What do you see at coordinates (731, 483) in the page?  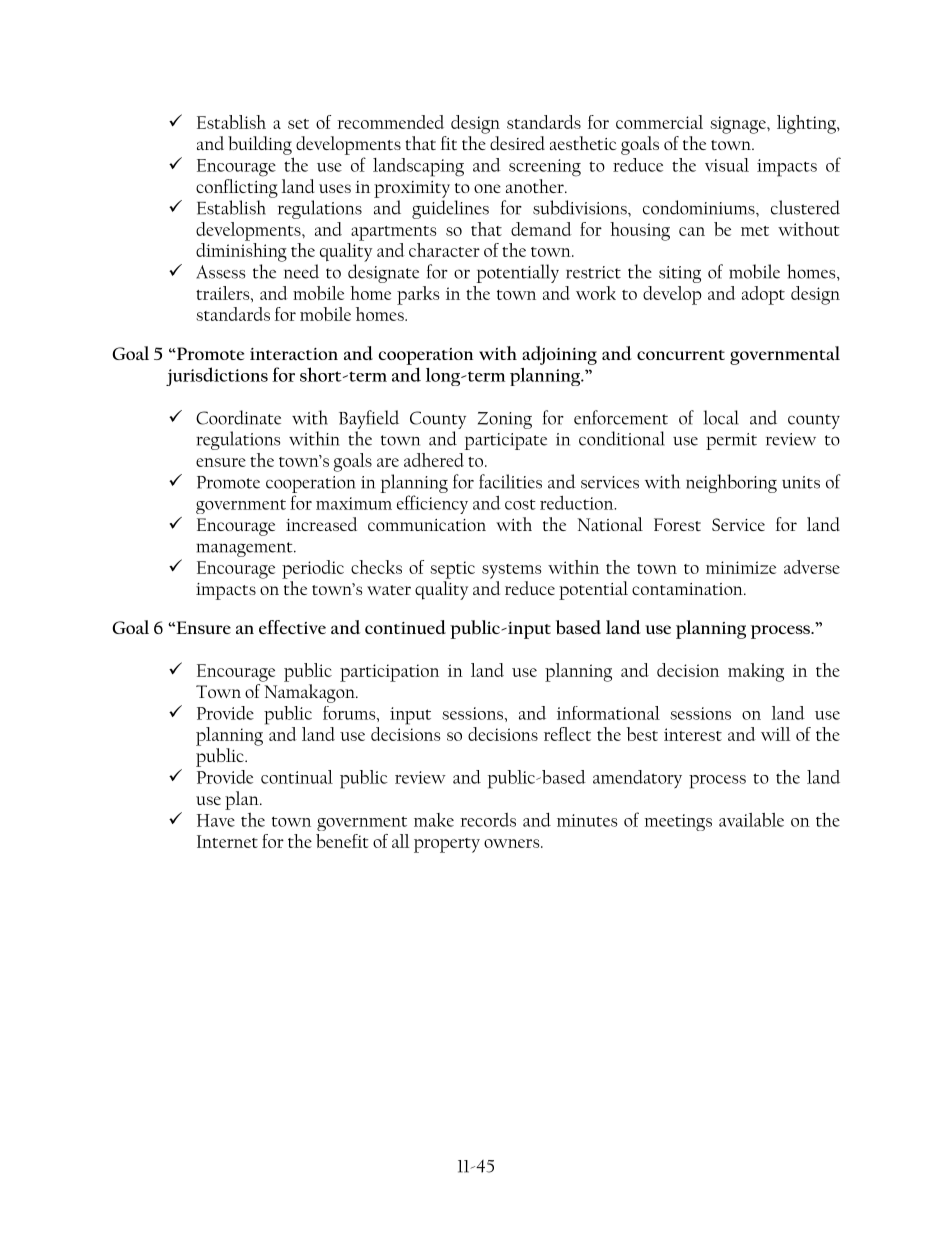 I see `neighboring` at bounding box center [731, 483].
